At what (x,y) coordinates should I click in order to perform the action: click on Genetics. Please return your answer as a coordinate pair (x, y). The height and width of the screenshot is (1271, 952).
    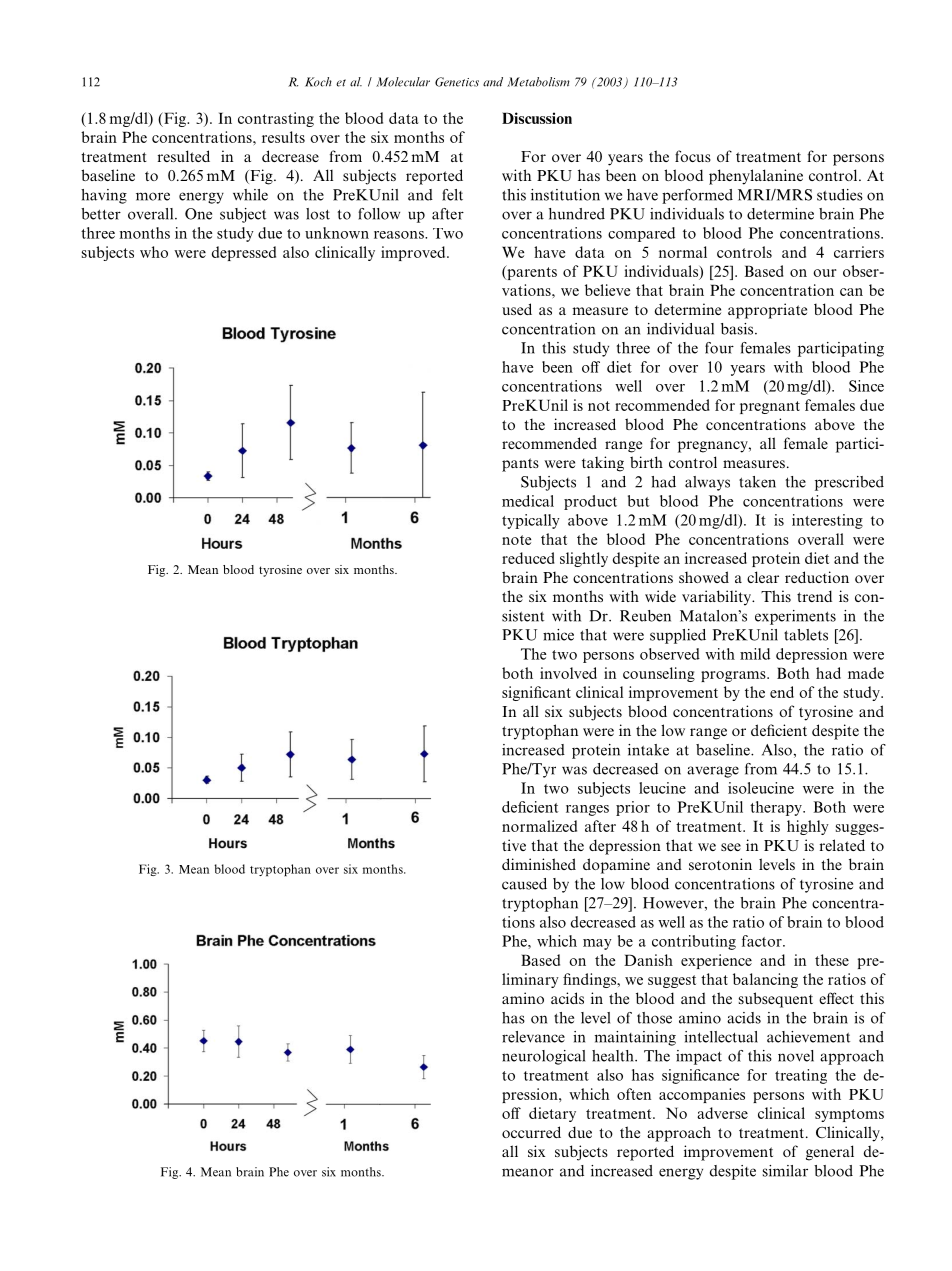
    Looking at the image, I should click on (457, 82).
